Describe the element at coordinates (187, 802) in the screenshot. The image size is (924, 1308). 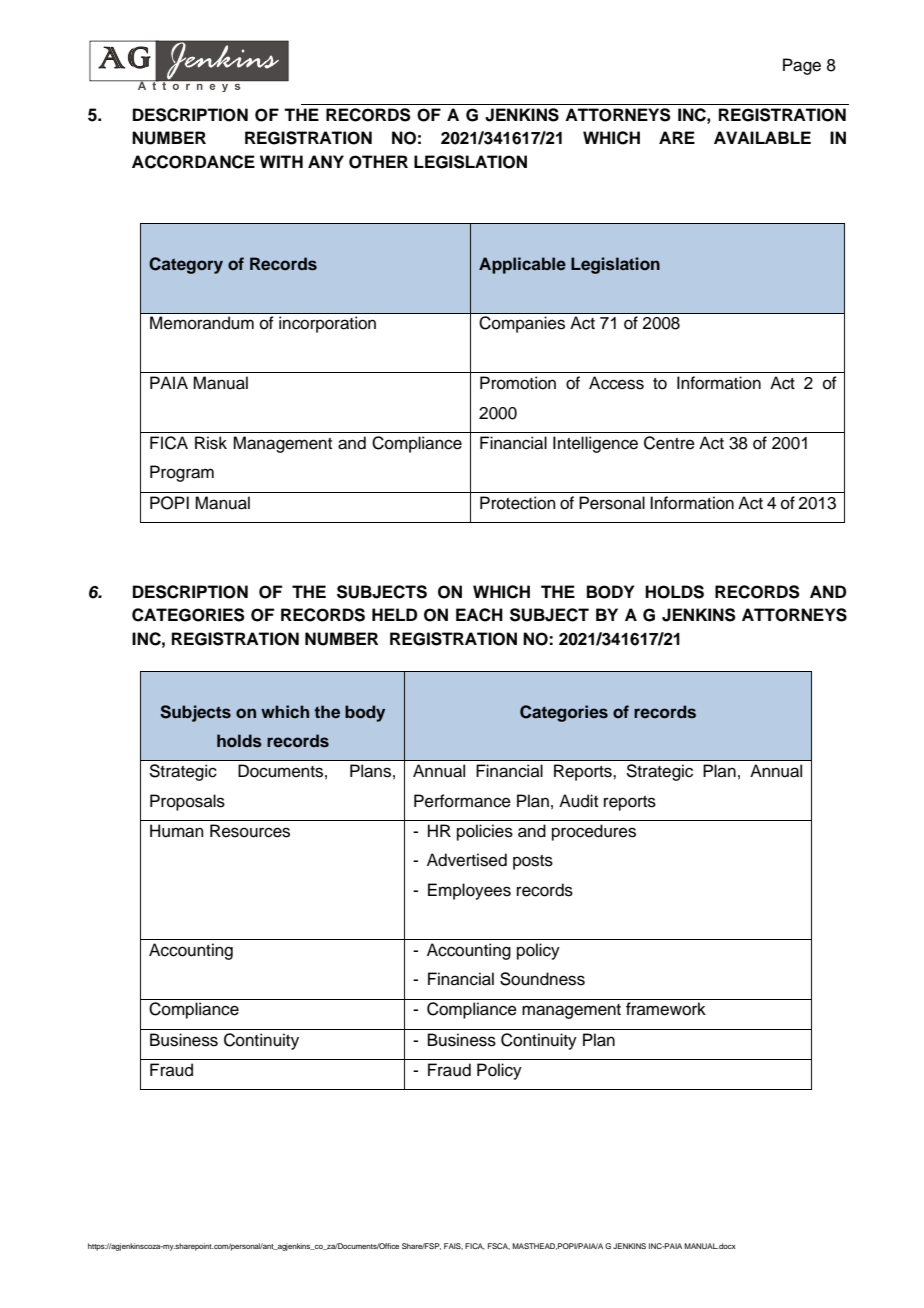
I see `Proposals` at that location.
